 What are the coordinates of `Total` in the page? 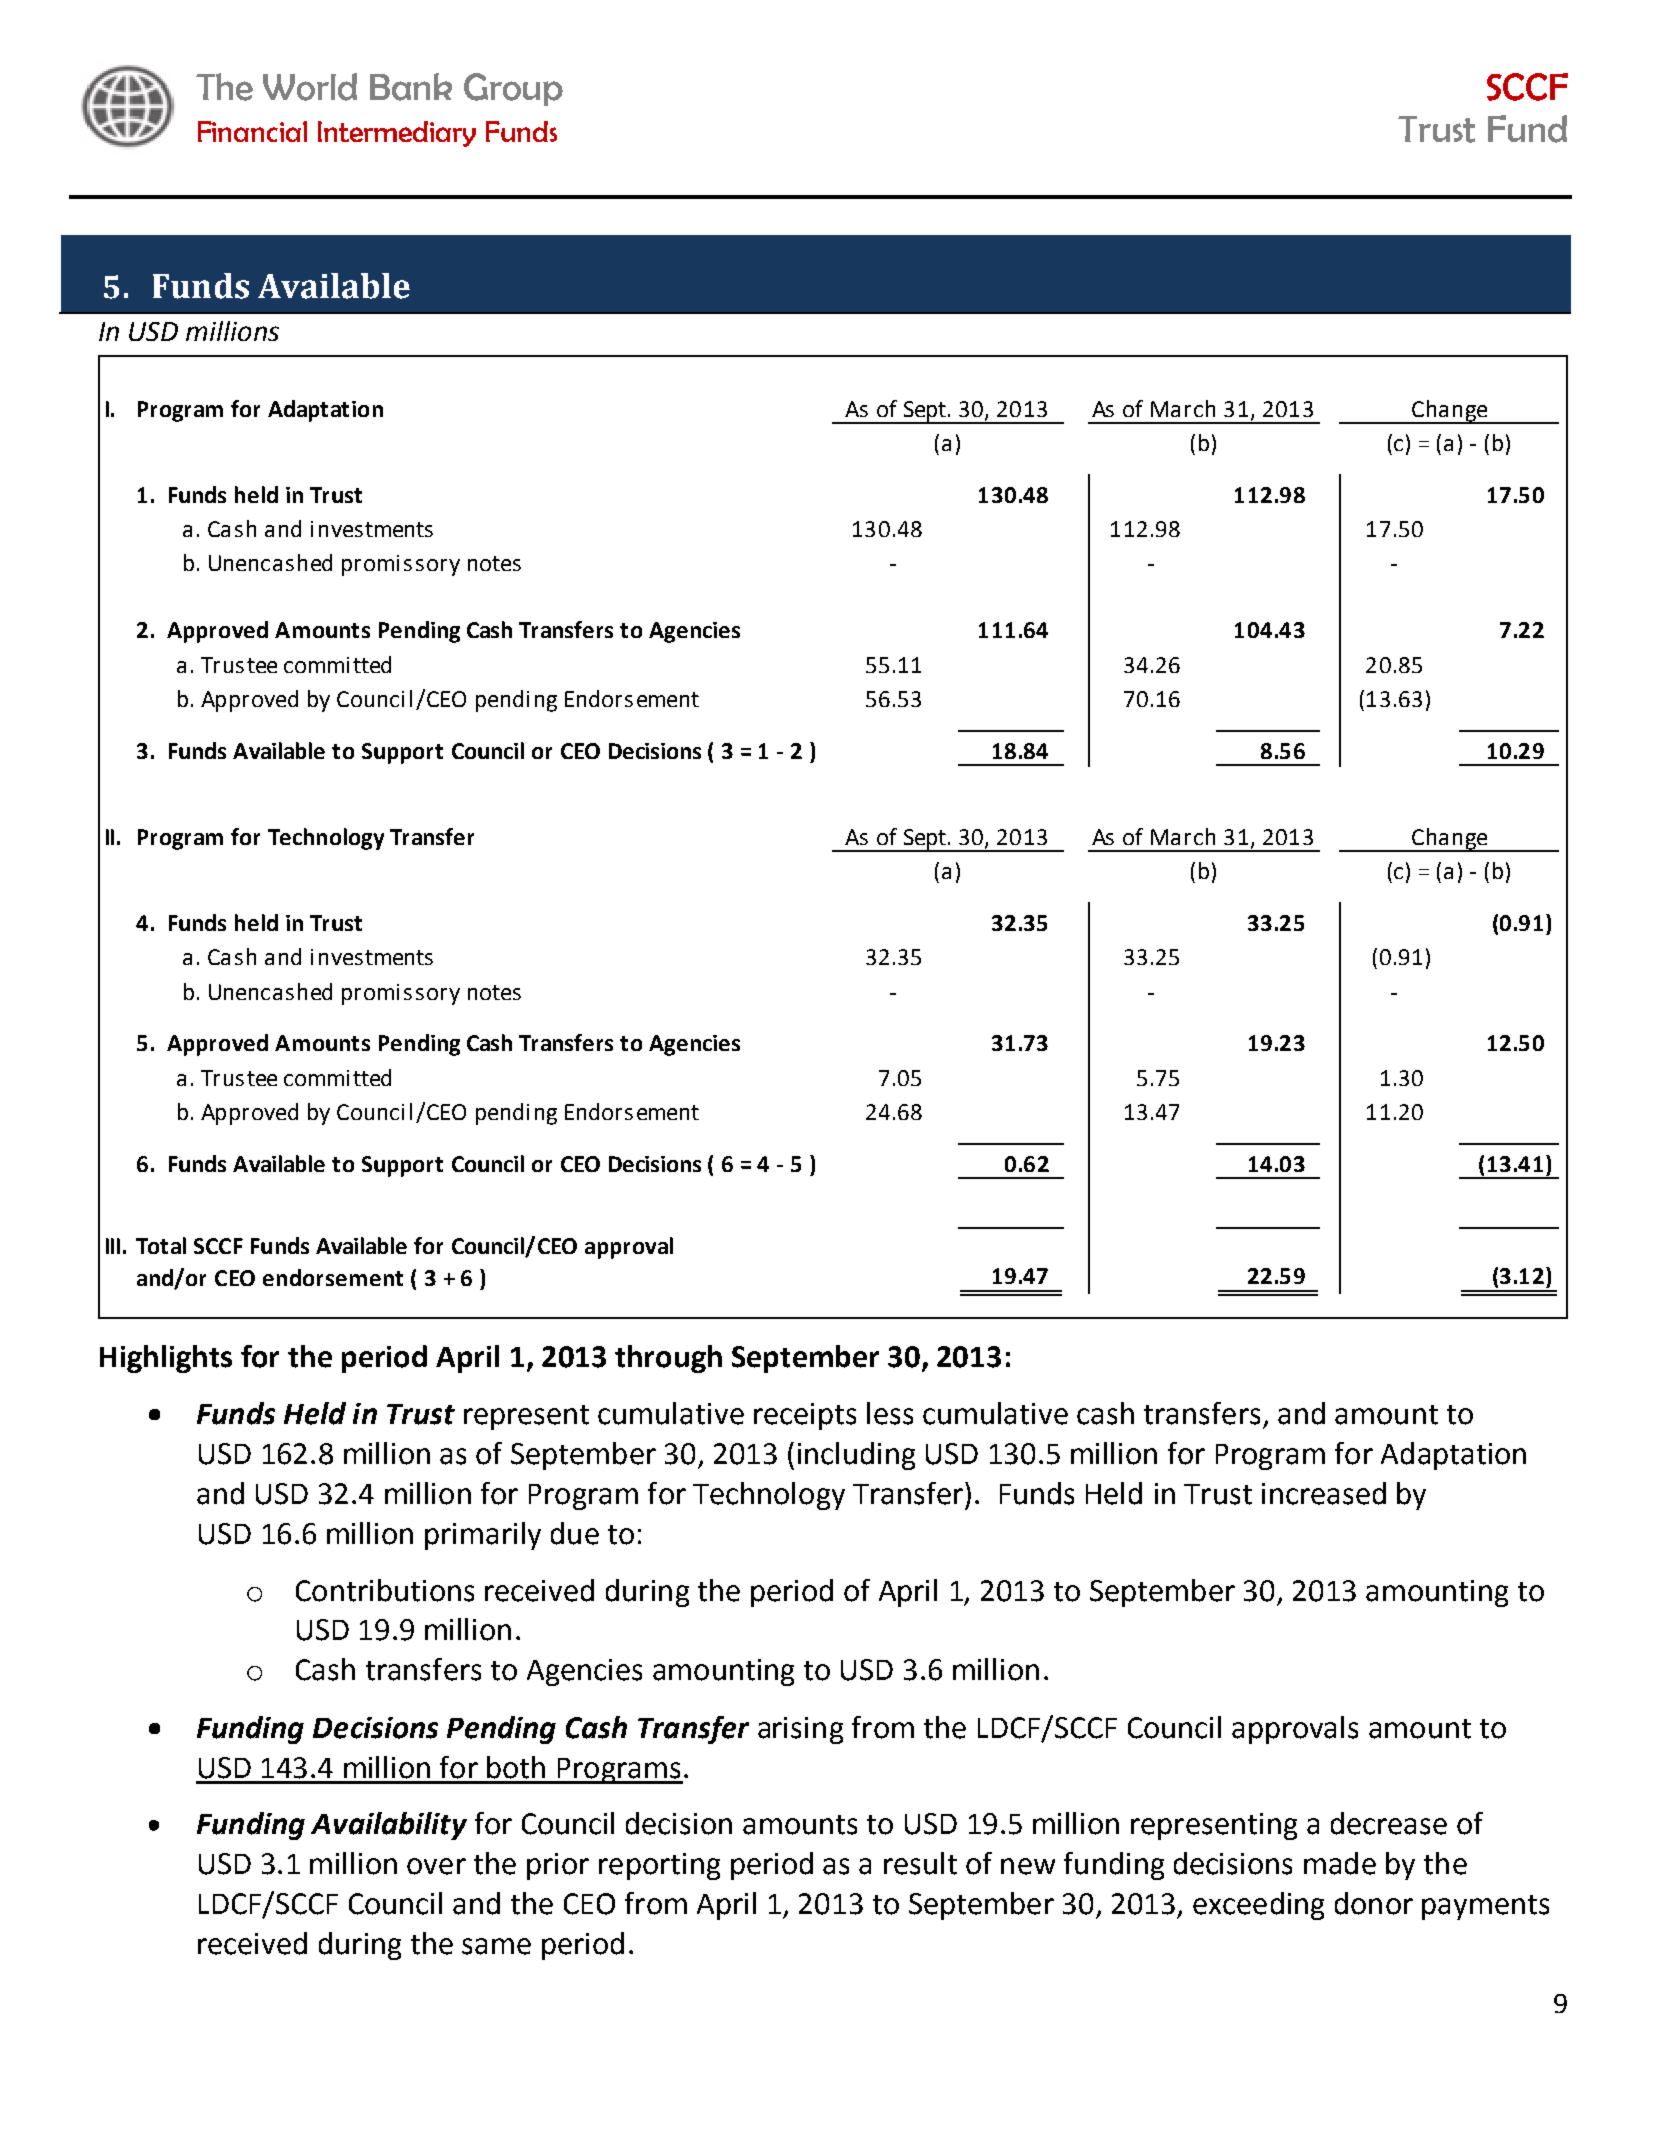 It's located at (161, 1245).
